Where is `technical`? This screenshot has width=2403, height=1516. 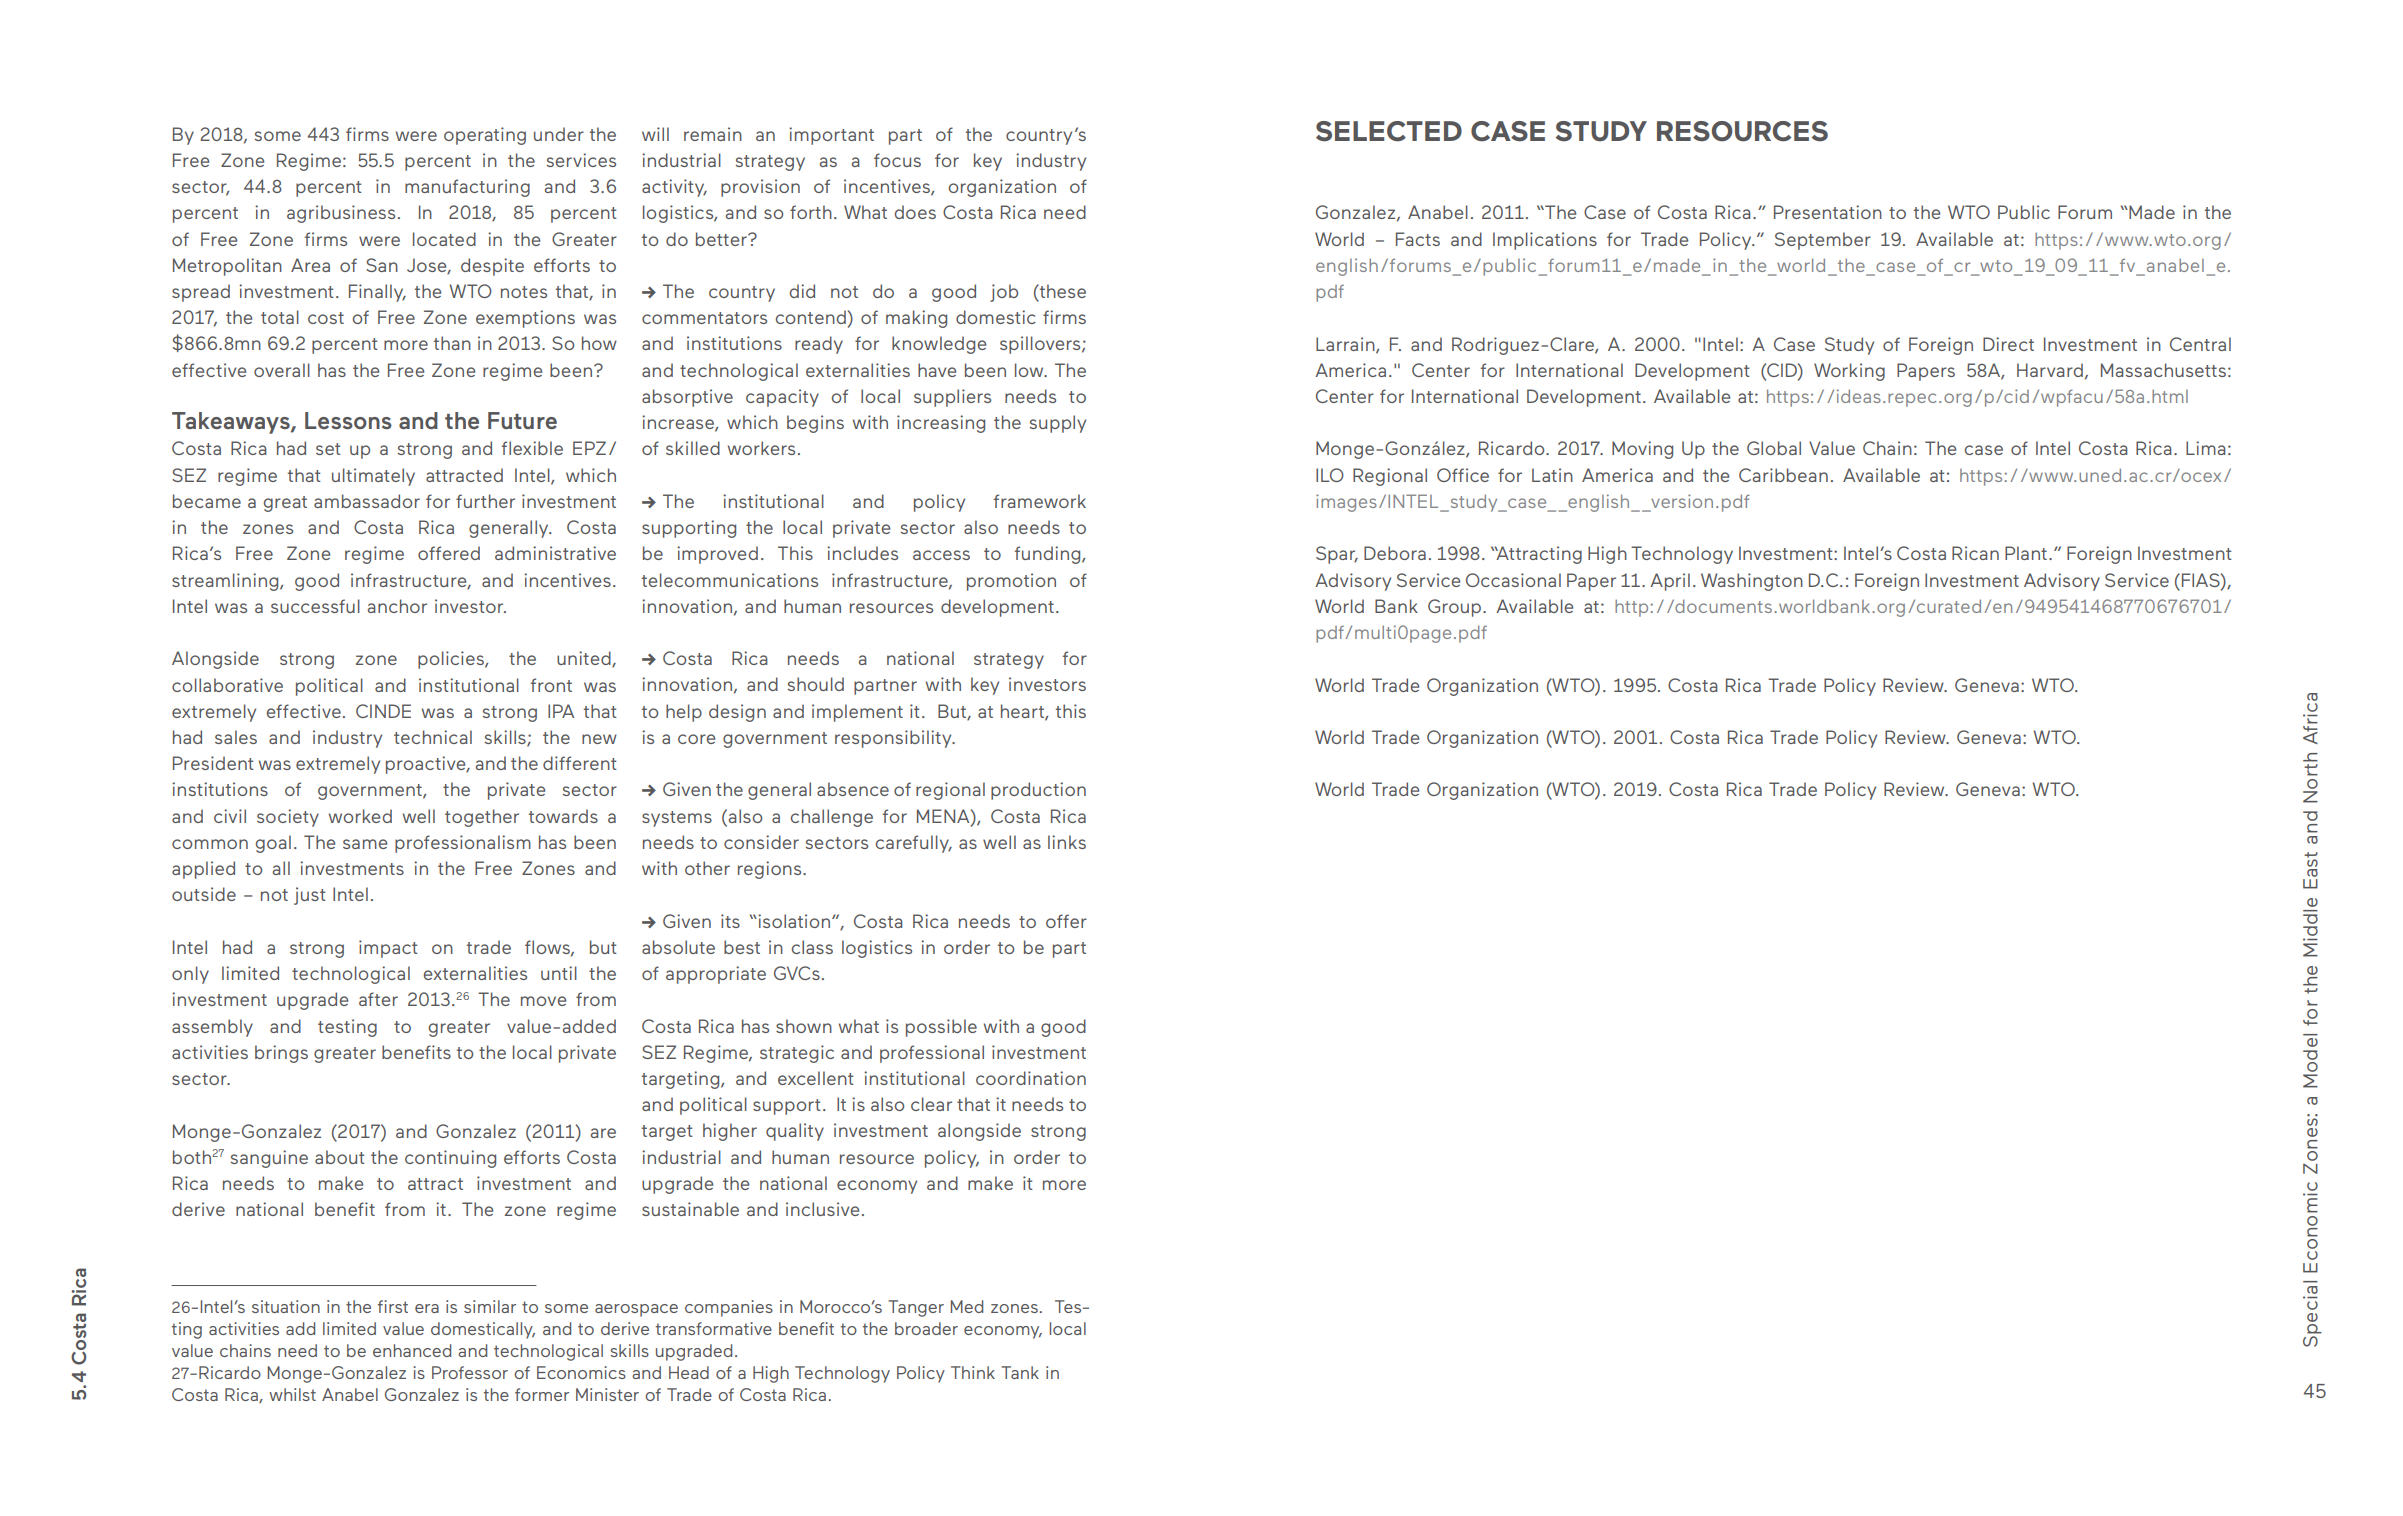 technical is located at coordinates (433, 737).
